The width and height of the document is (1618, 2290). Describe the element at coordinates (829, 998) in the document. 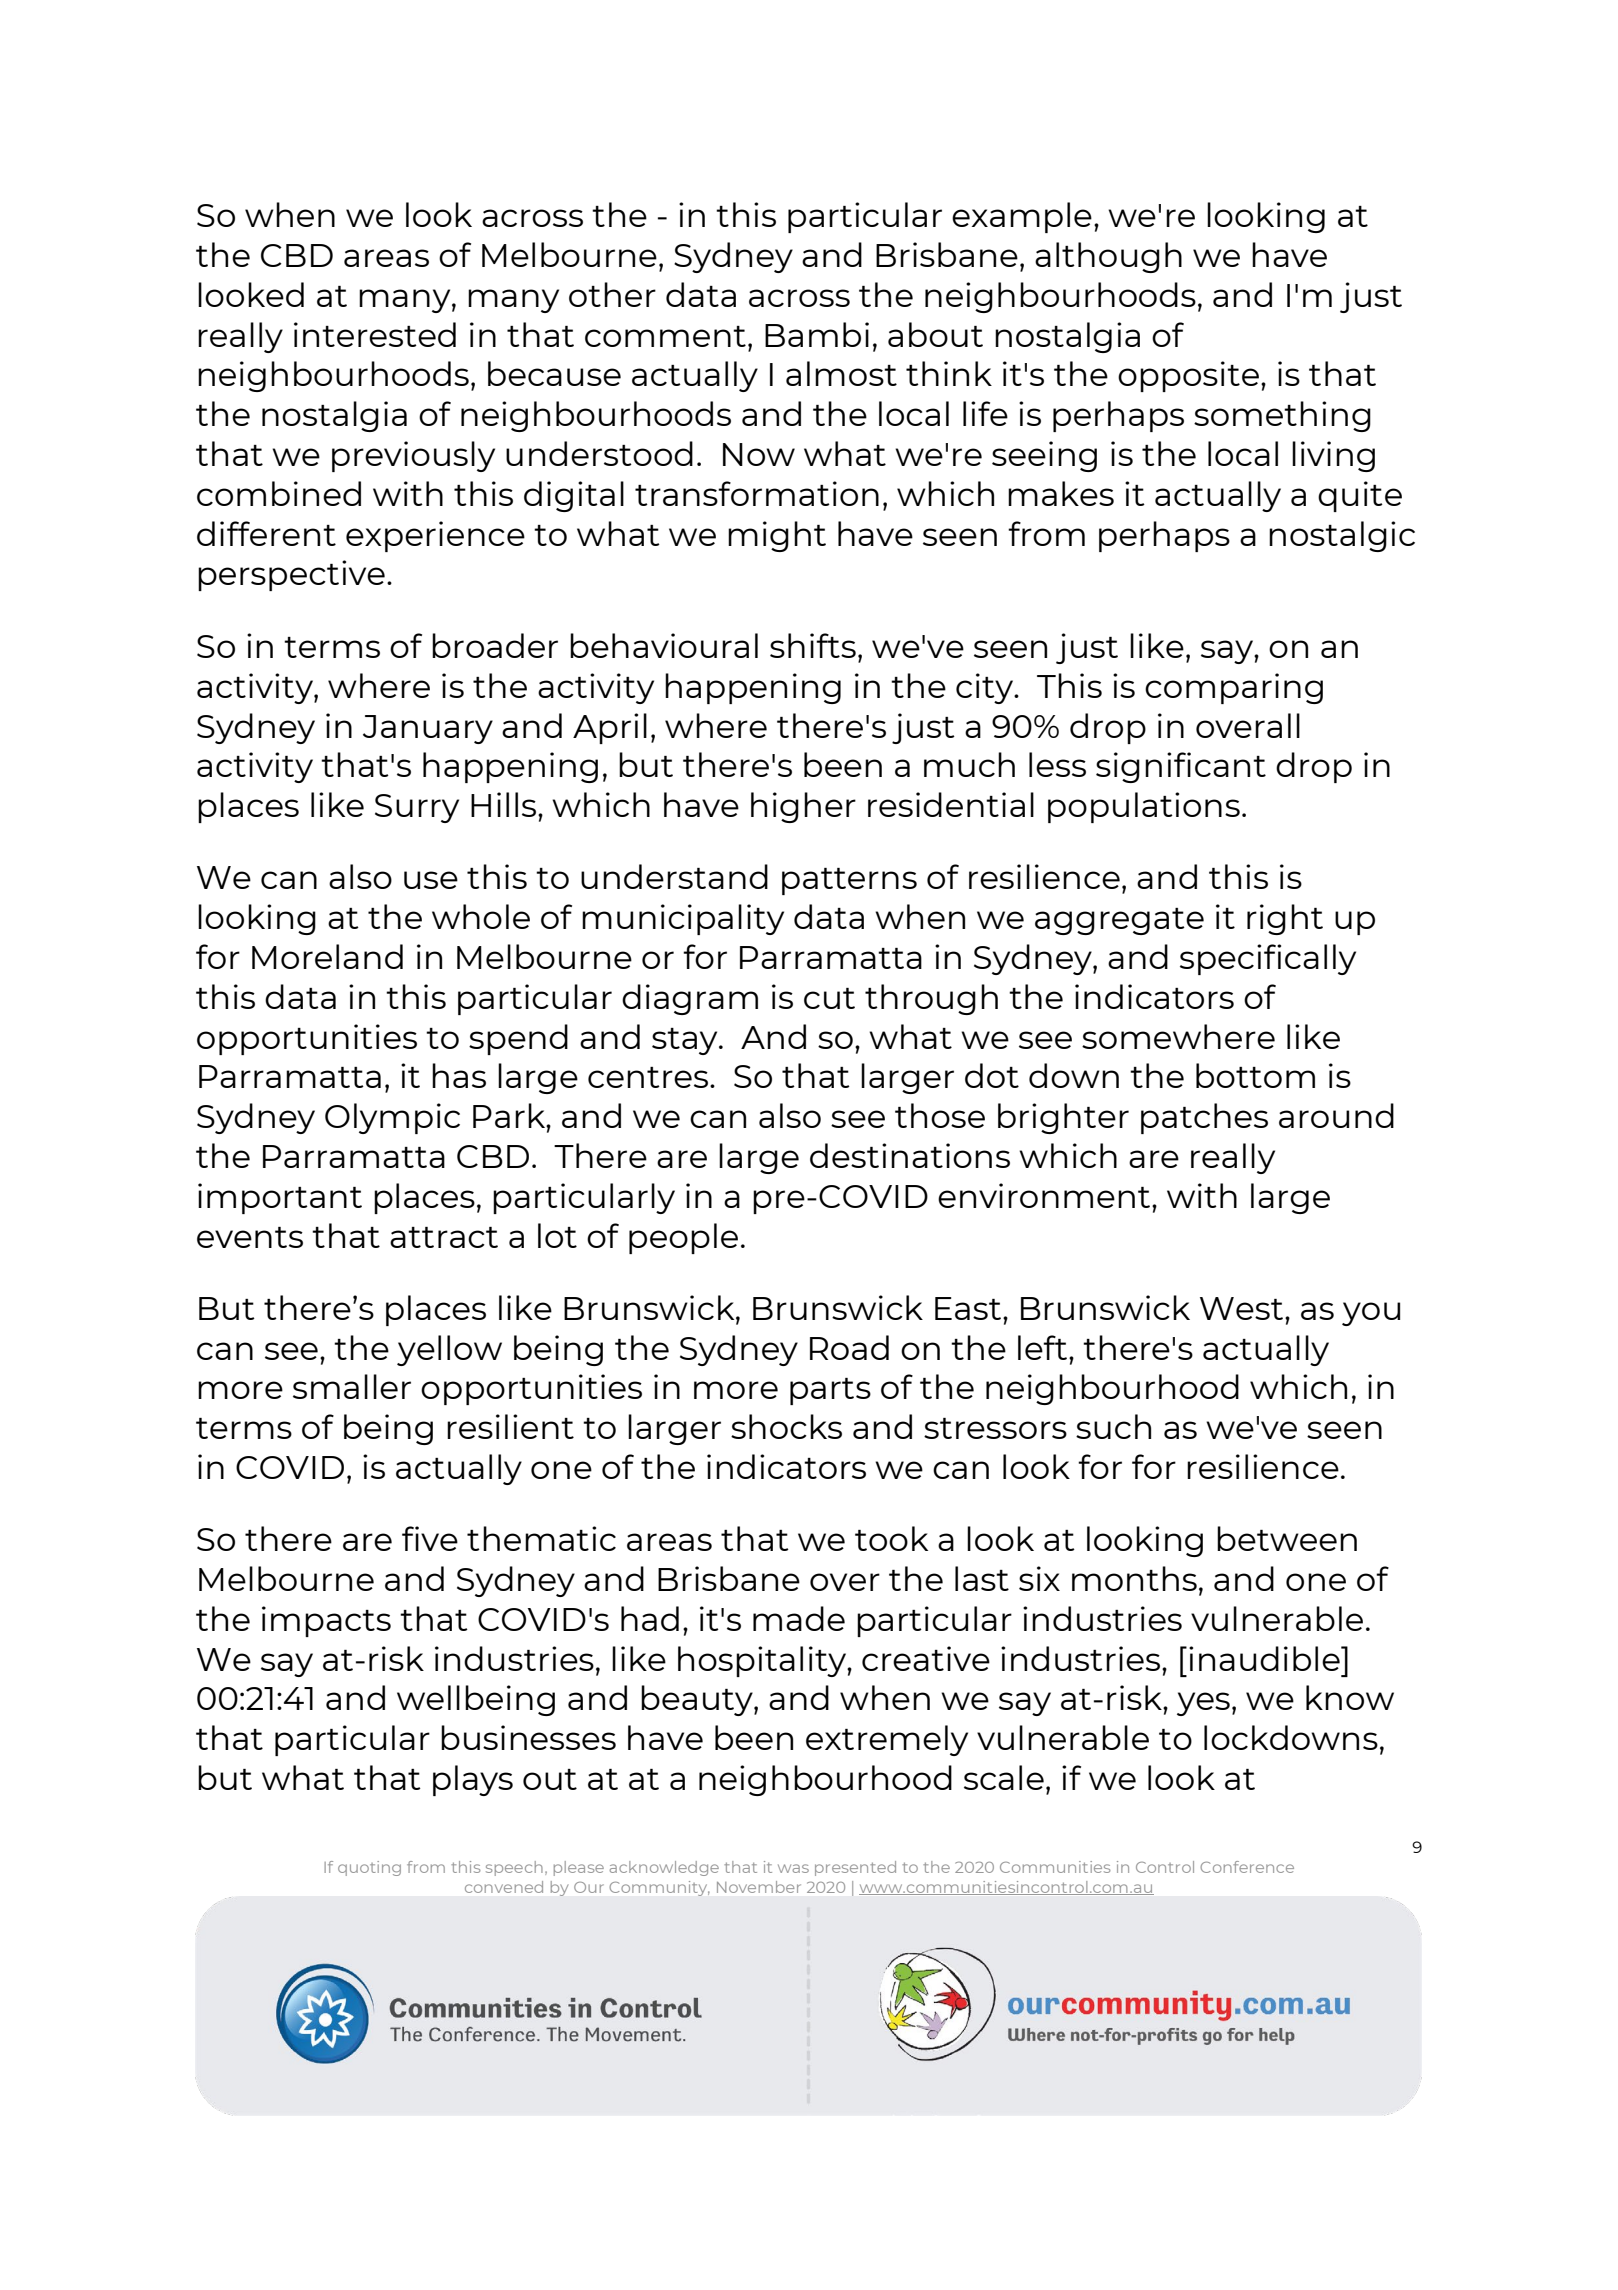

I see `cut` at that location.
